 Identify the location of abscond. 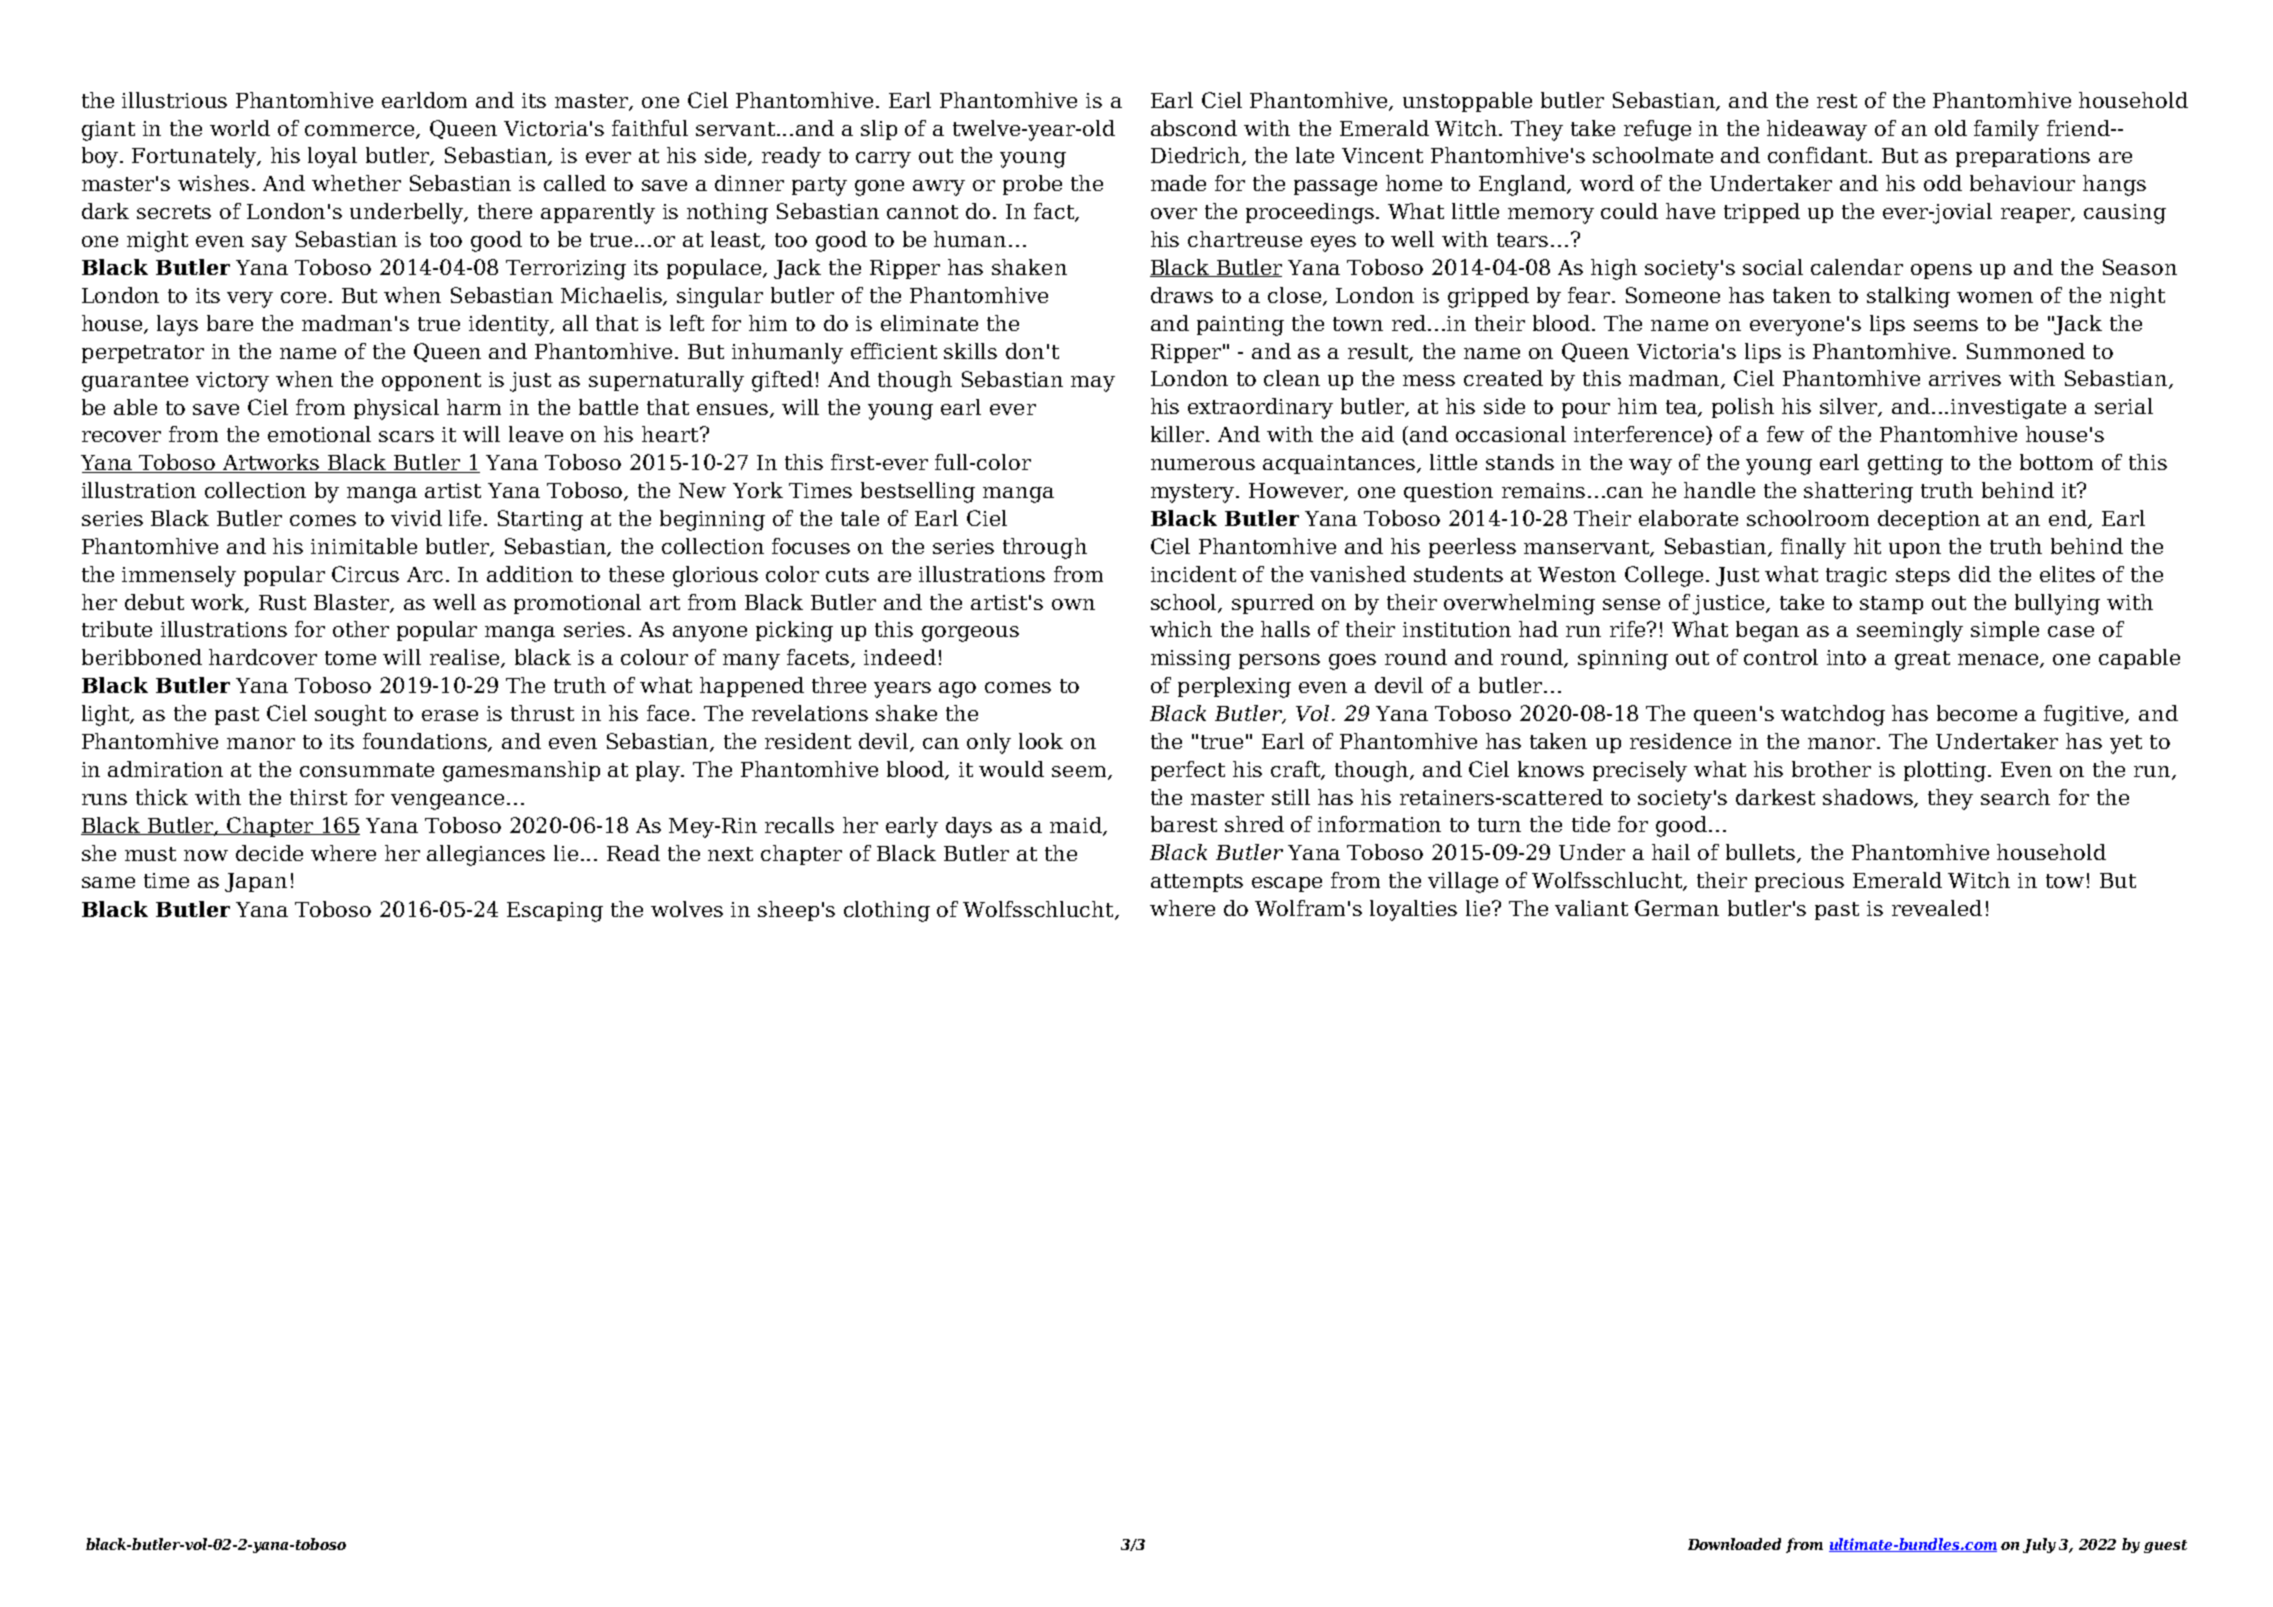
(1194, 128).
